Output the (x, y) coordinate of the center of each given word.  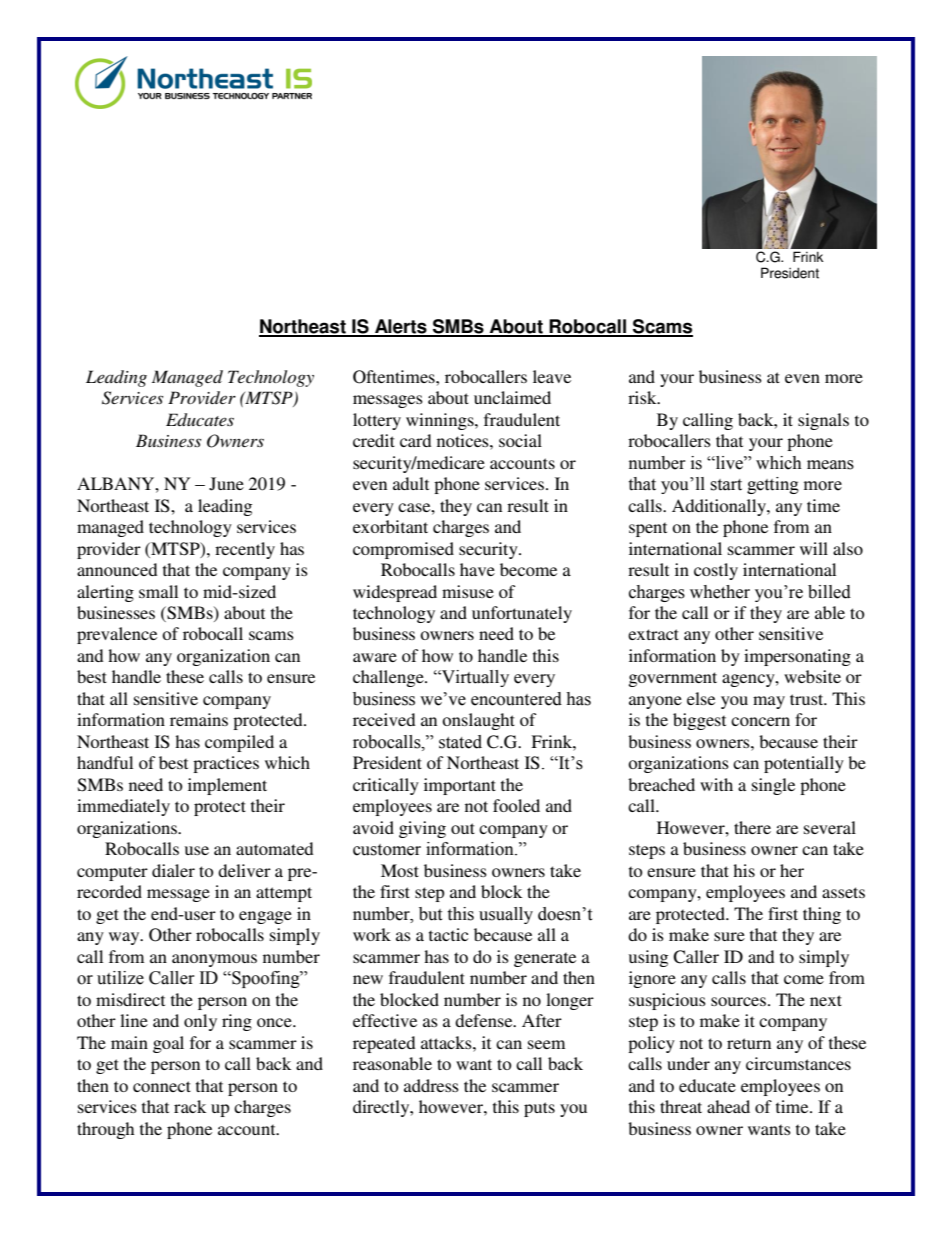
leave (552, 376)
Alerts (401, 327)
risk (643, 397)
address (431, 1085)
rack (190, 1106)
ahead (728, 1106)
